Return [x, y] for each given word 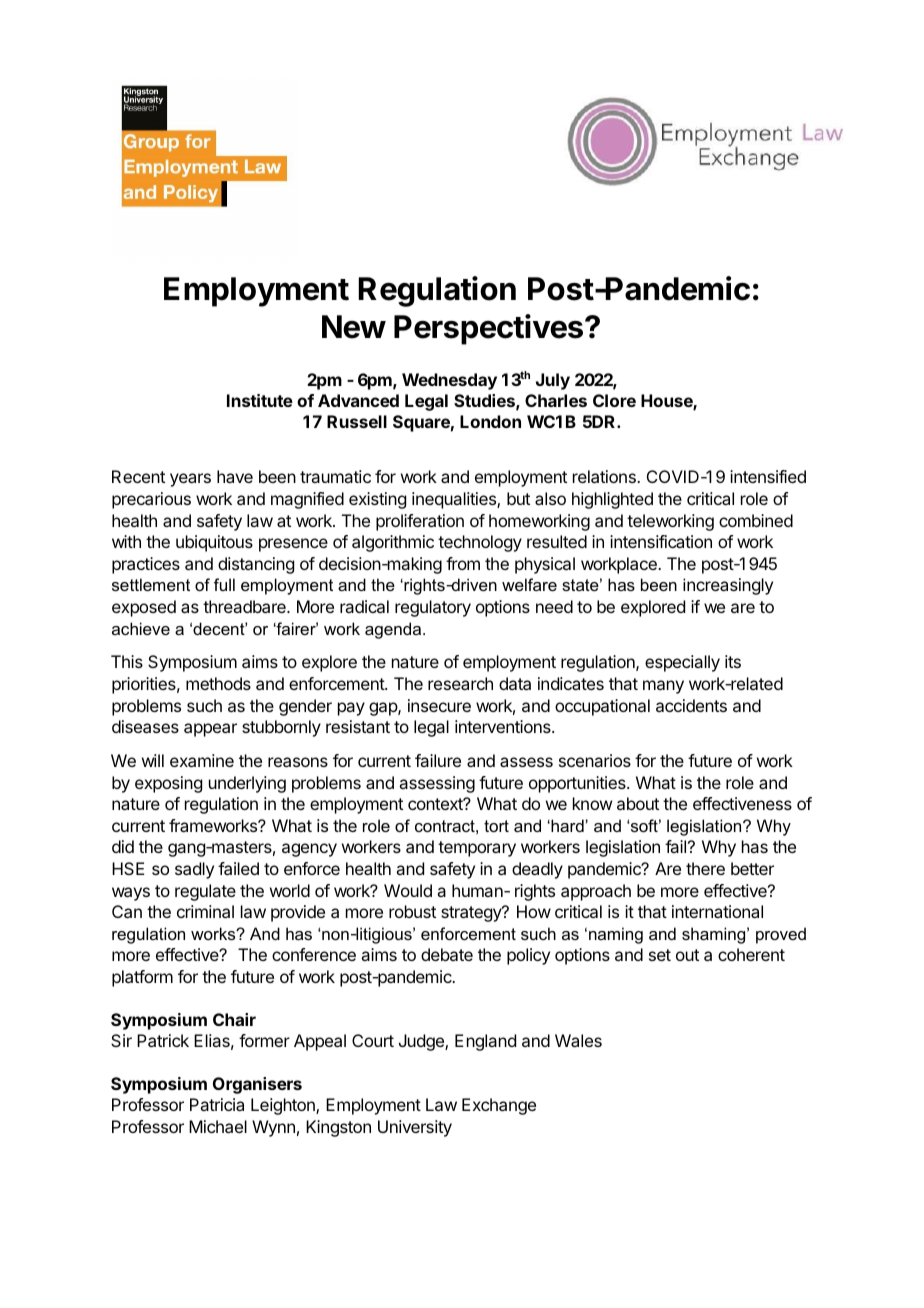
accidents [691, 705]
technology [480, 543]
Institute [260, 400]
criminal [205, 911]
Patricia [217, 1104]
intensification [661, 541]
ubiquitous [214, 543]
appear [210, 730]
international [717, 911]
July [553, 381]
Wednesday [449, 381]
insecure [439, 705]
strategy [472, 914]
